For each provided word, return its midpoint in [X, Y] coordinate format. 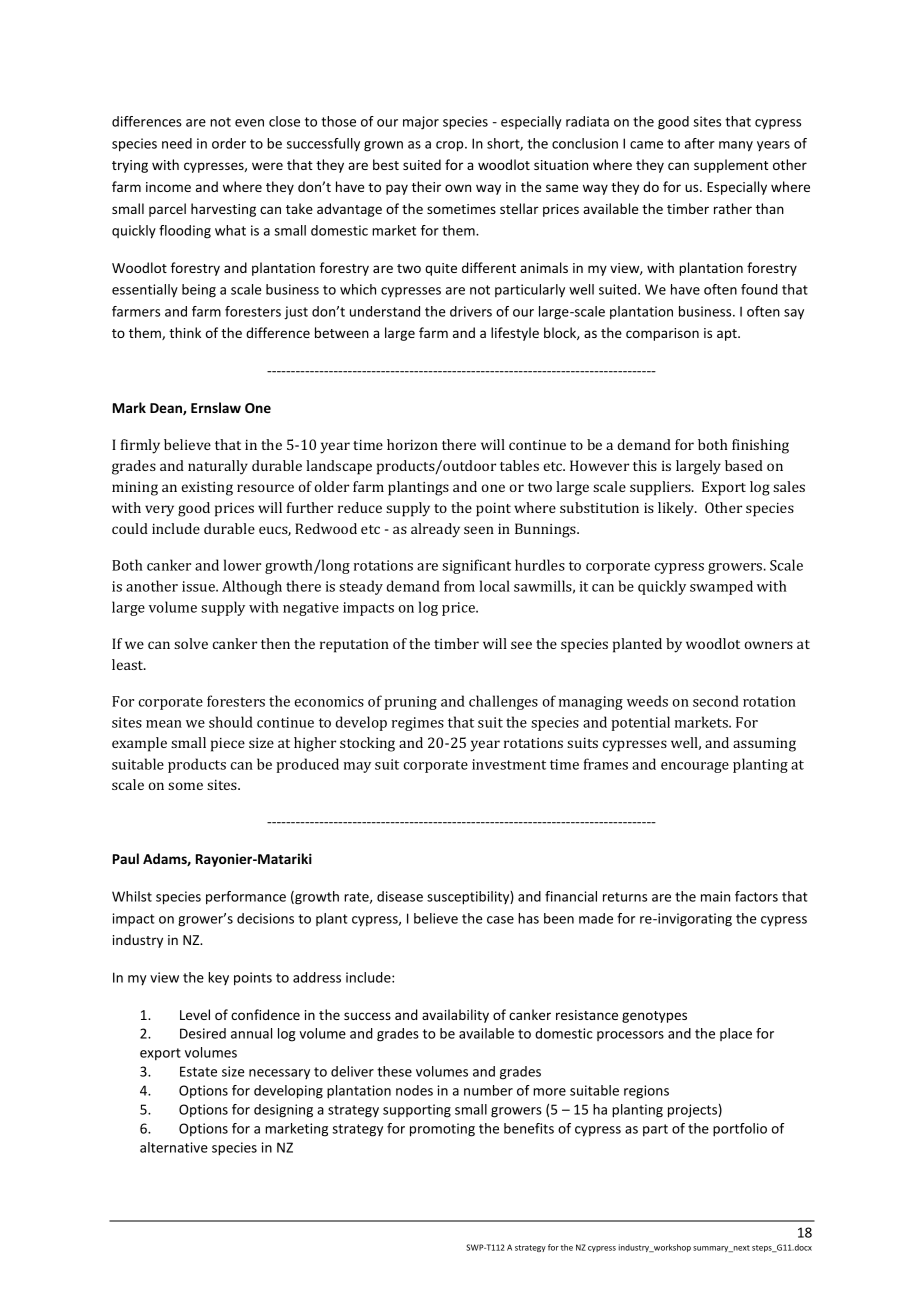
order [229, 143]
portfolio [740, 1130]
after [700, 143]
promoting [442, 1130]
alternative [174, 1147]
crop [451, 146]
